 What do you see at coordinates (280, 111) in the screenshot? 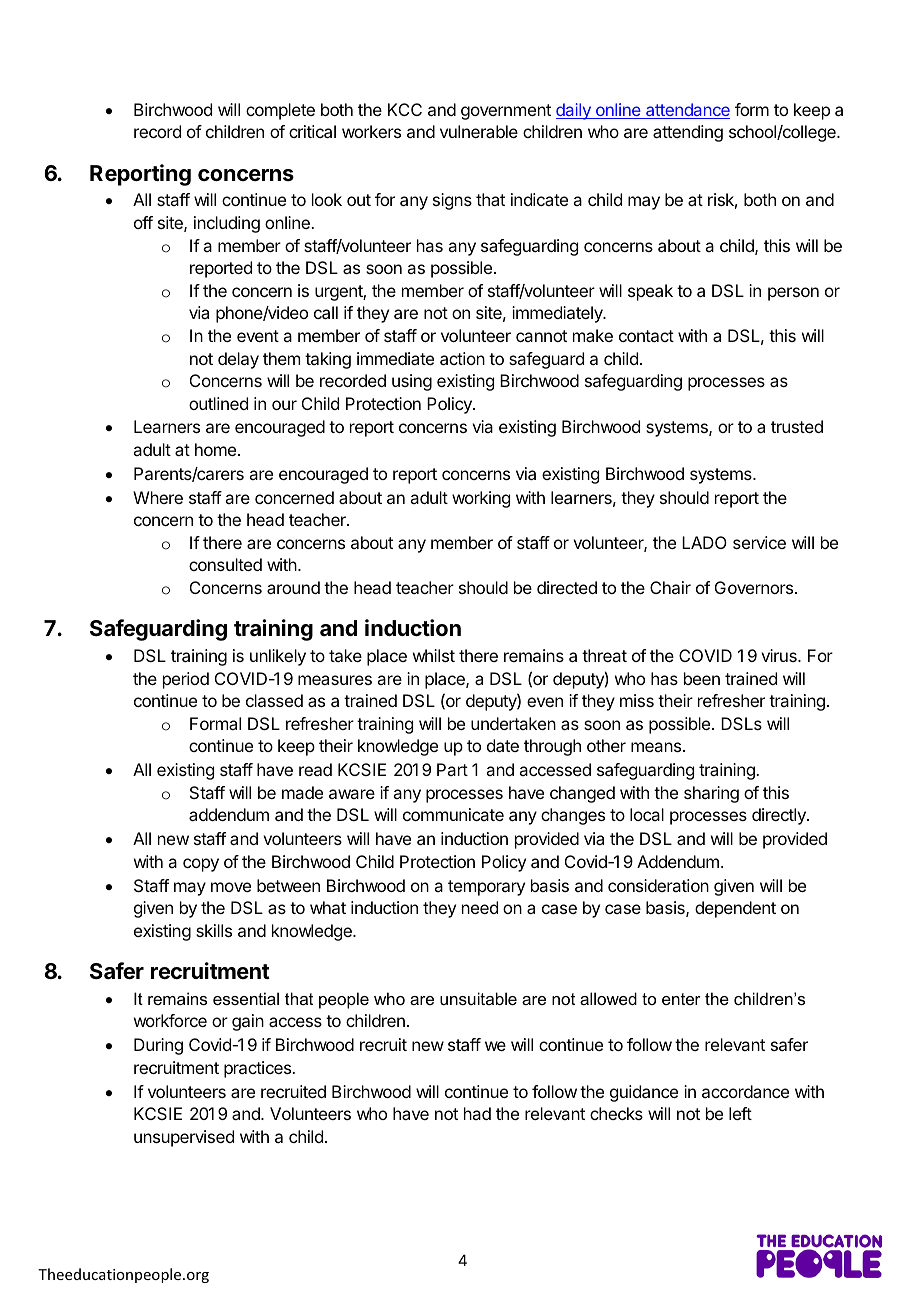
I see `complete` at bounding box center [280, 111].
